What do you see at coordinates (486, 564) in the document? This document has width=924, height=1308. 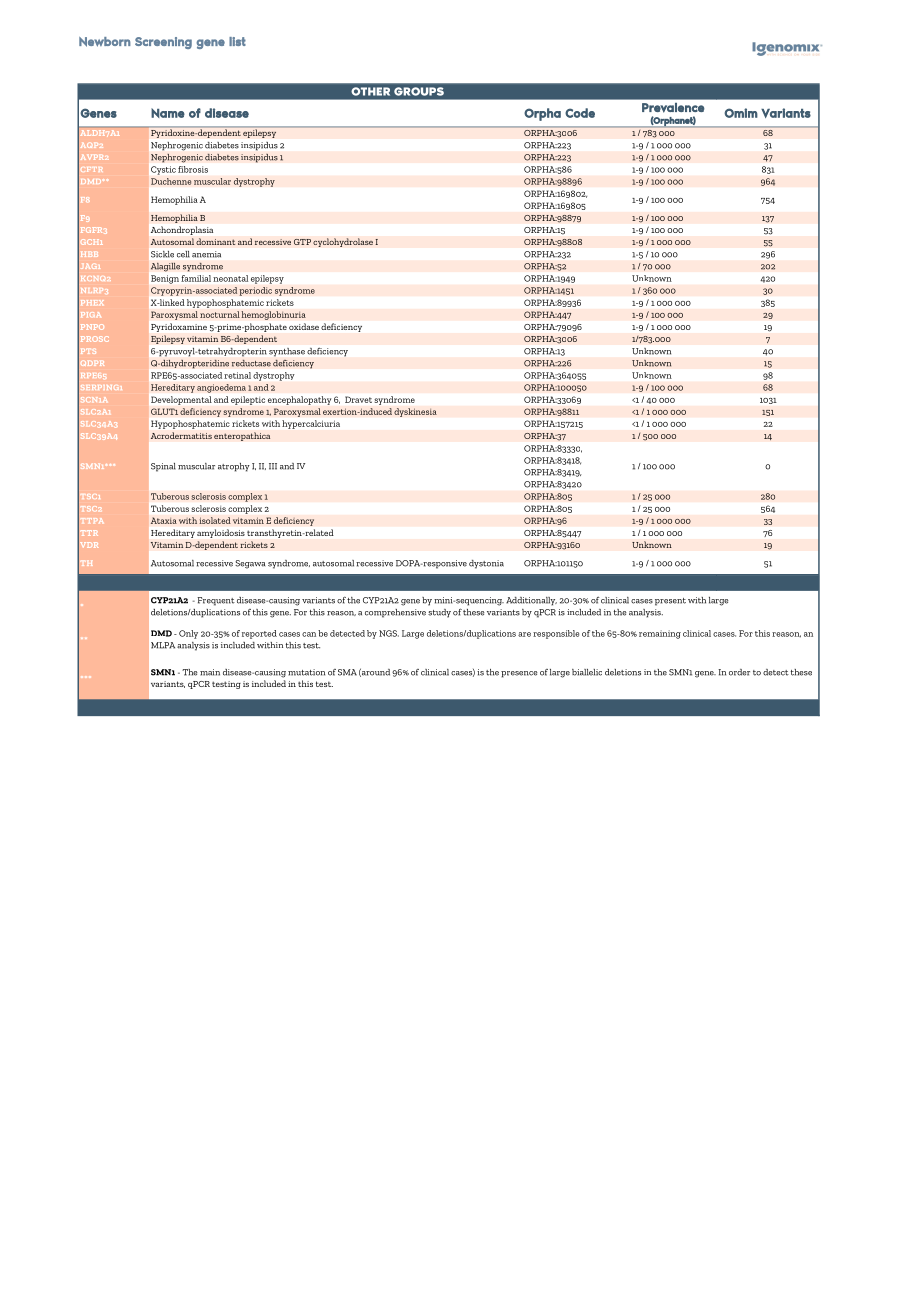 I see `dystonia` at bounding box center [486, 564].
